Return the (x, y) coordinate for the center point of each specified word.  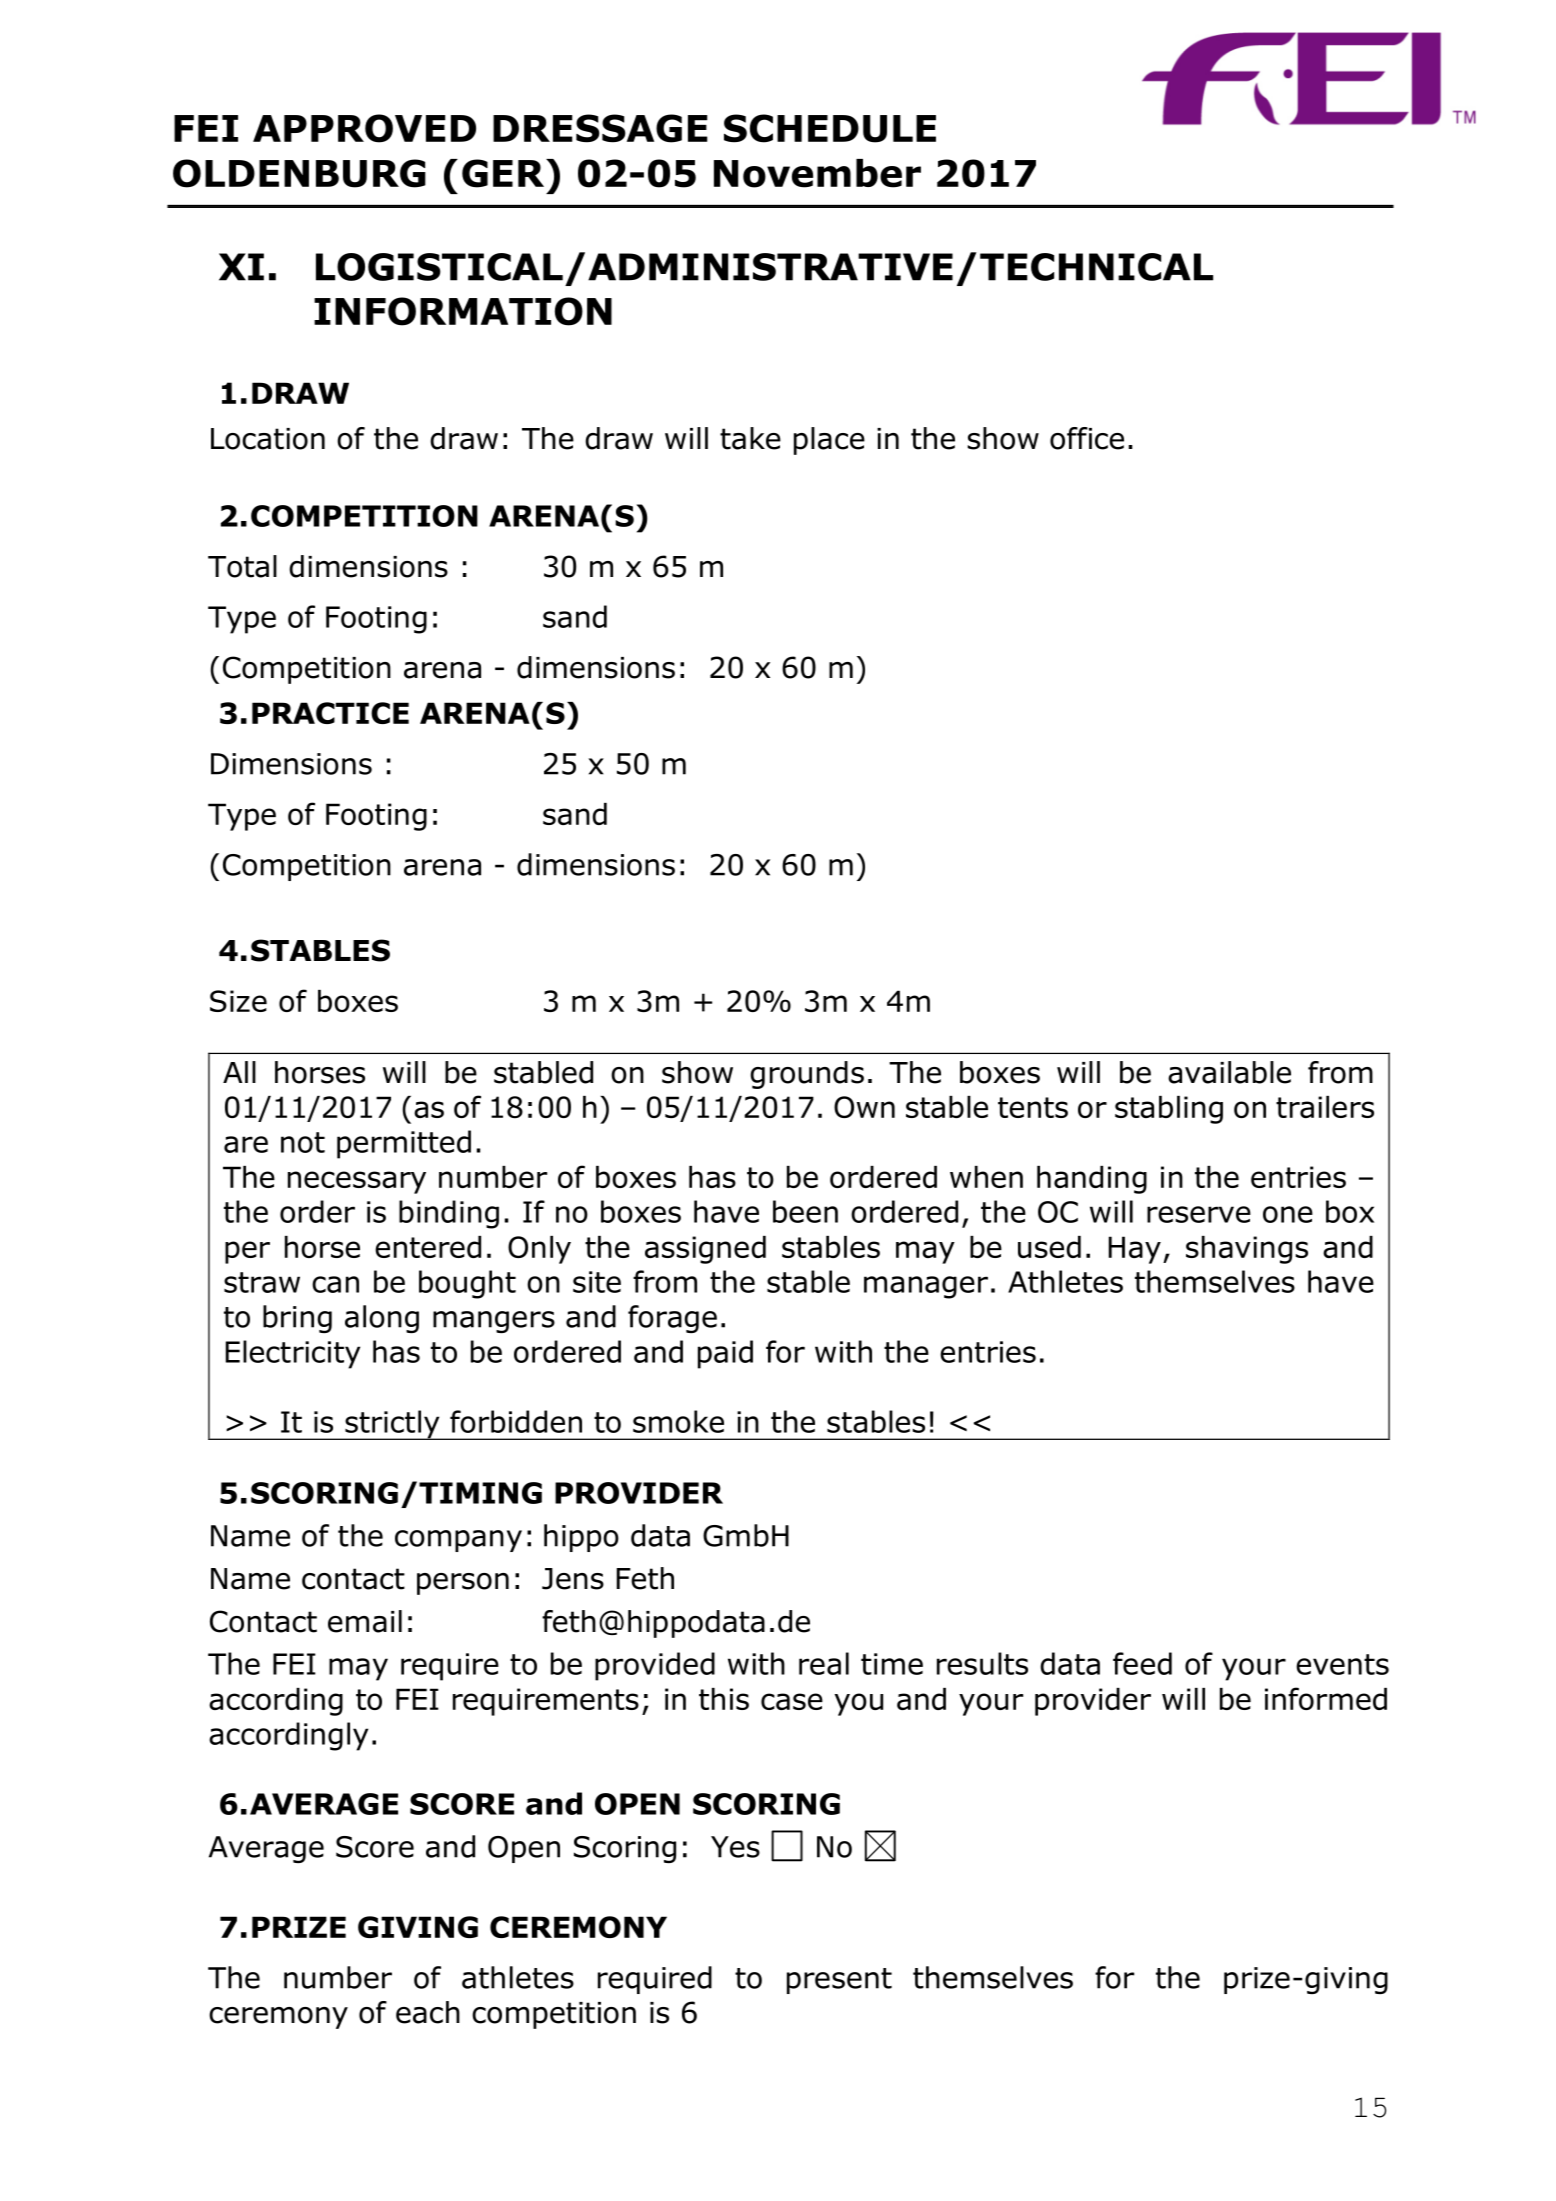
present (839, 1981)
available (1229, 1072)
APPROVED (364, 128)
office (1087, 438)
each (428, 2012)
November (817, 173)
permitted (404, 1144)
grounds (807, 1075)
